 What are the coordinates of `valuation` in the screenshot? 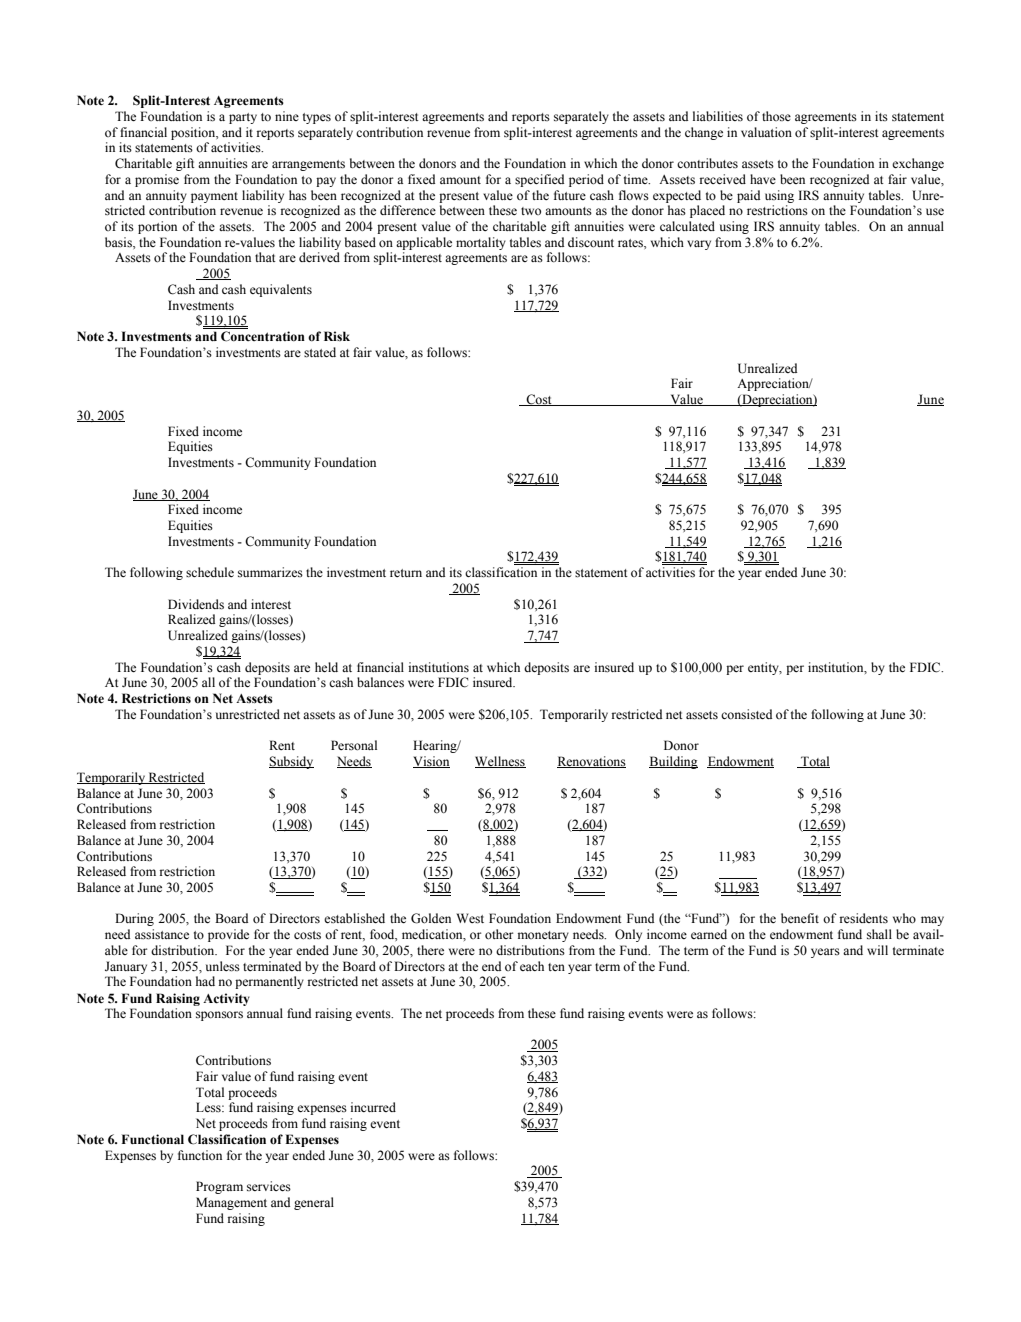 It's located at (766, 132).
